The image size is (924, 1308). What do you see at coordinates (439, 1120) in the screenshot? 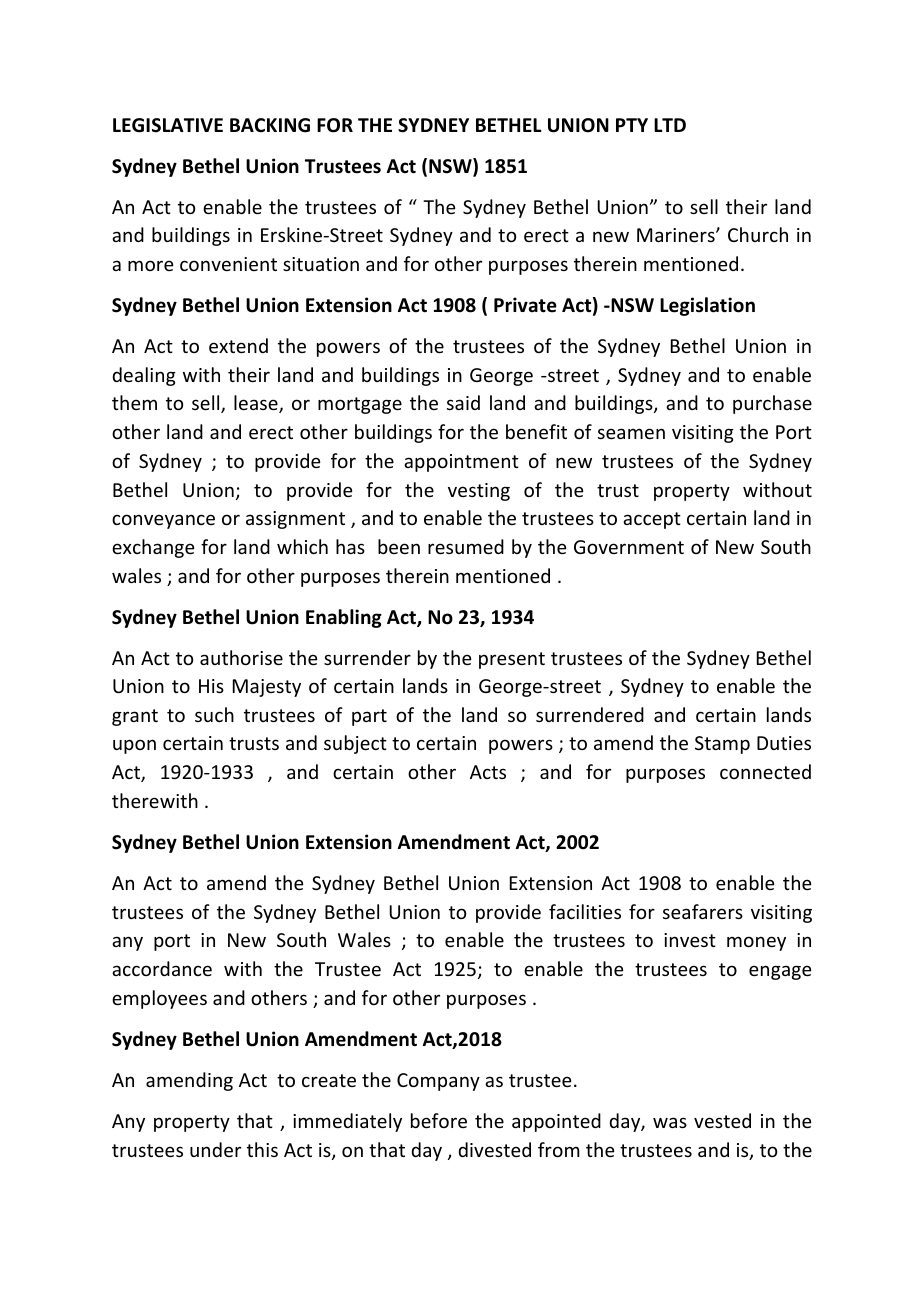
I see `before` at bounding box center [439, 1120].
